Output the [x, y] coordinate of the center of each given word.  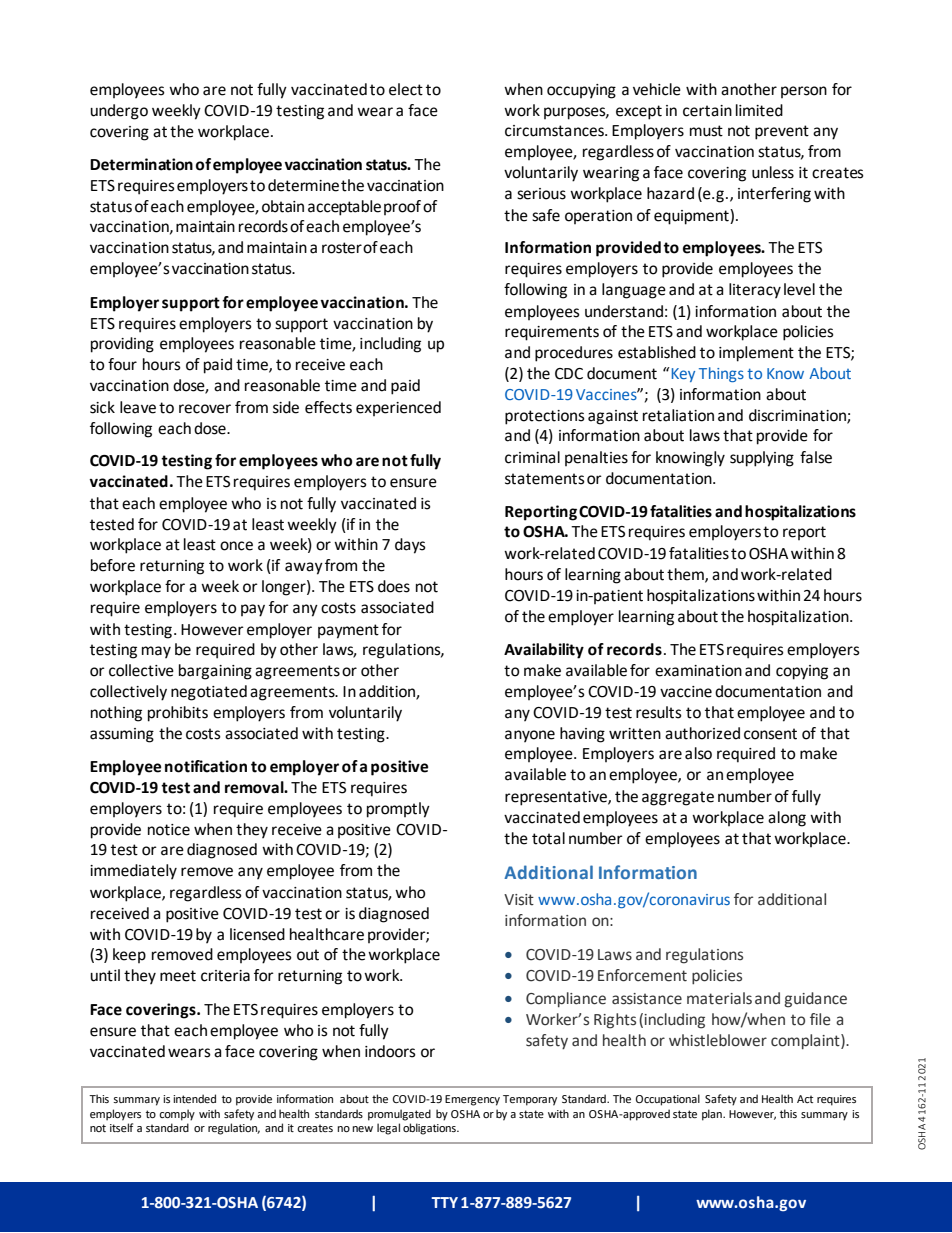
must [706, 131]
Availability [544, 651]
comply [177, 1115]
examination [698, 671]
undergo [119, 112]
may [156, 652]
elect [406, 89]
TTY [444, 1202]
